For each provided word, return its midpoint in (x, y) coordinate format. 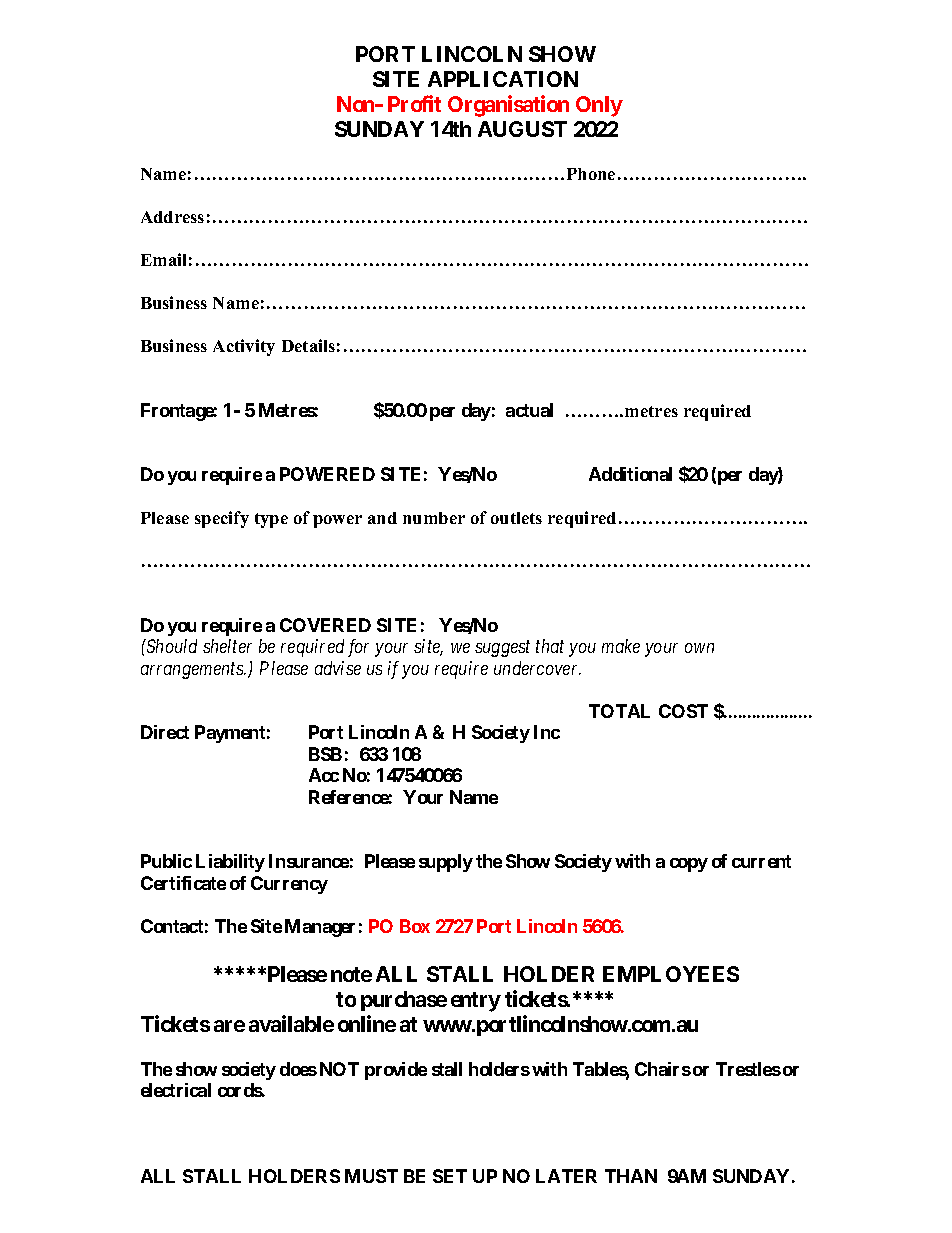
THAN (631, 1176)
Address (172, 217)
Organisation (508, 106)
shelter (227, 646)
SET (450, 1176)
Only (599, 106)
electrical (176, 1090)
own (699, 648)
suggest (502, 649)
